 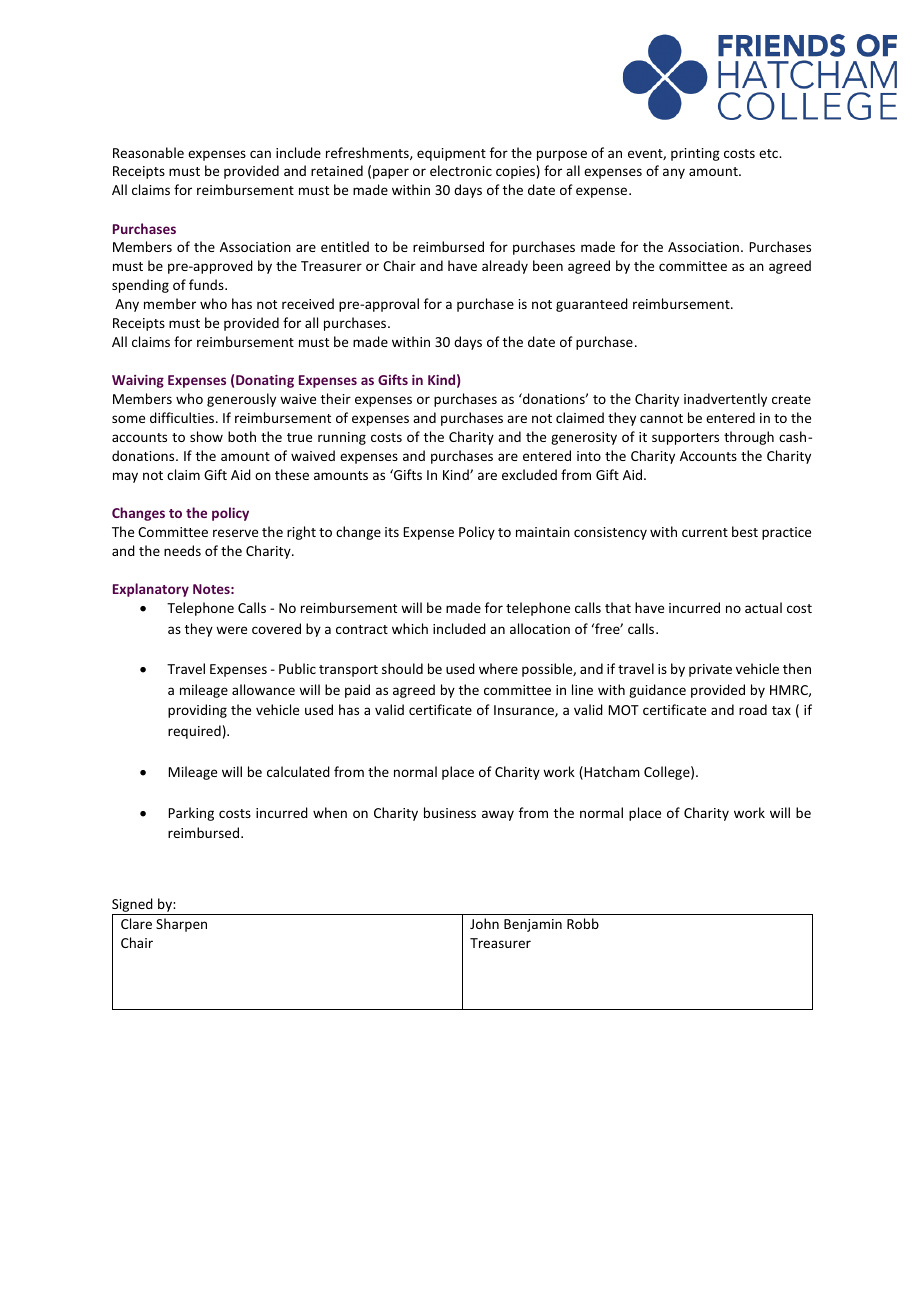 I want to click on inadvertently, so click(x=725, y=400).
